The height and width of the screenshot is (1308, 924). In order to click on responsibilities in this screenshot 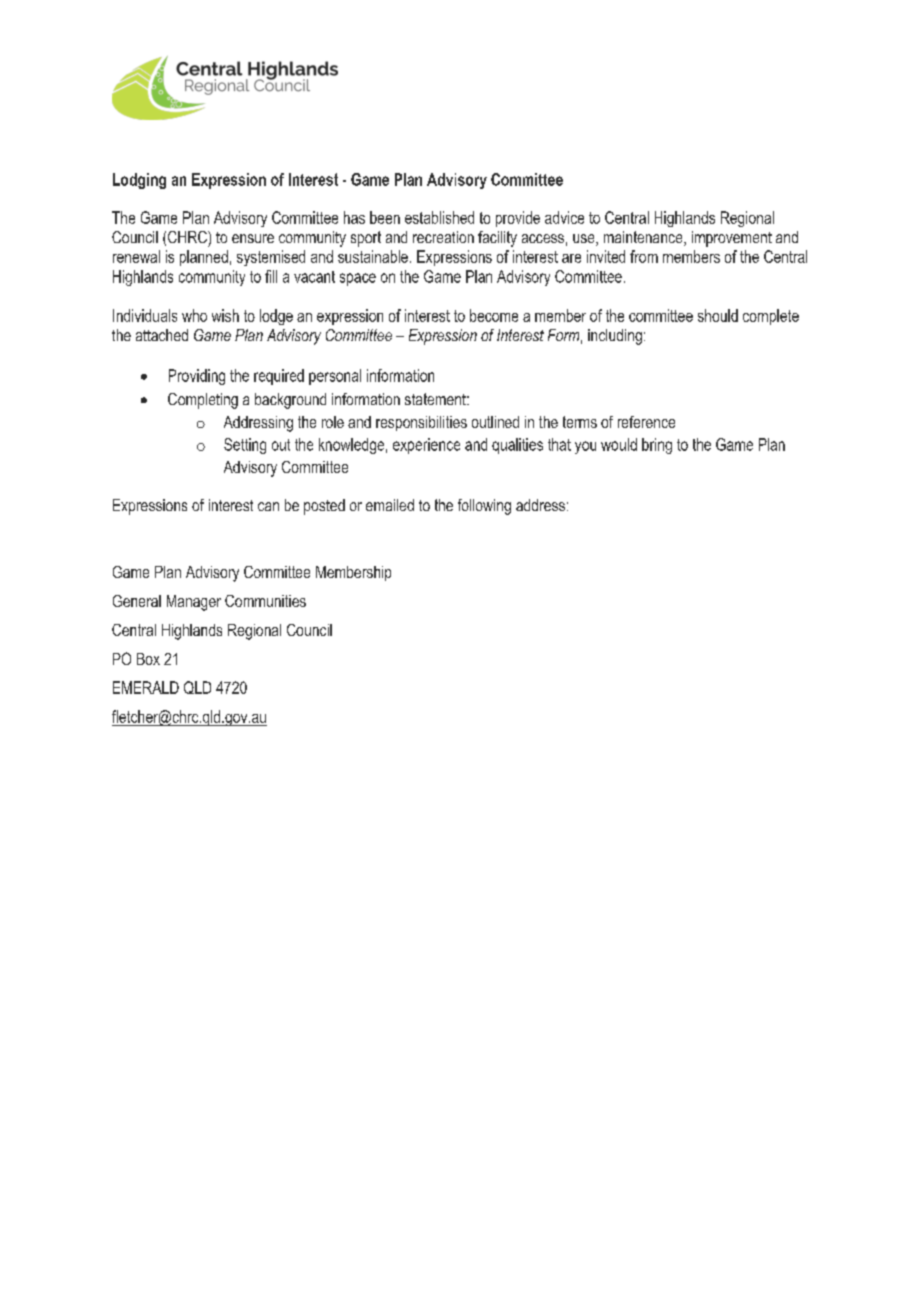, I will do `click(421, 423)`.
